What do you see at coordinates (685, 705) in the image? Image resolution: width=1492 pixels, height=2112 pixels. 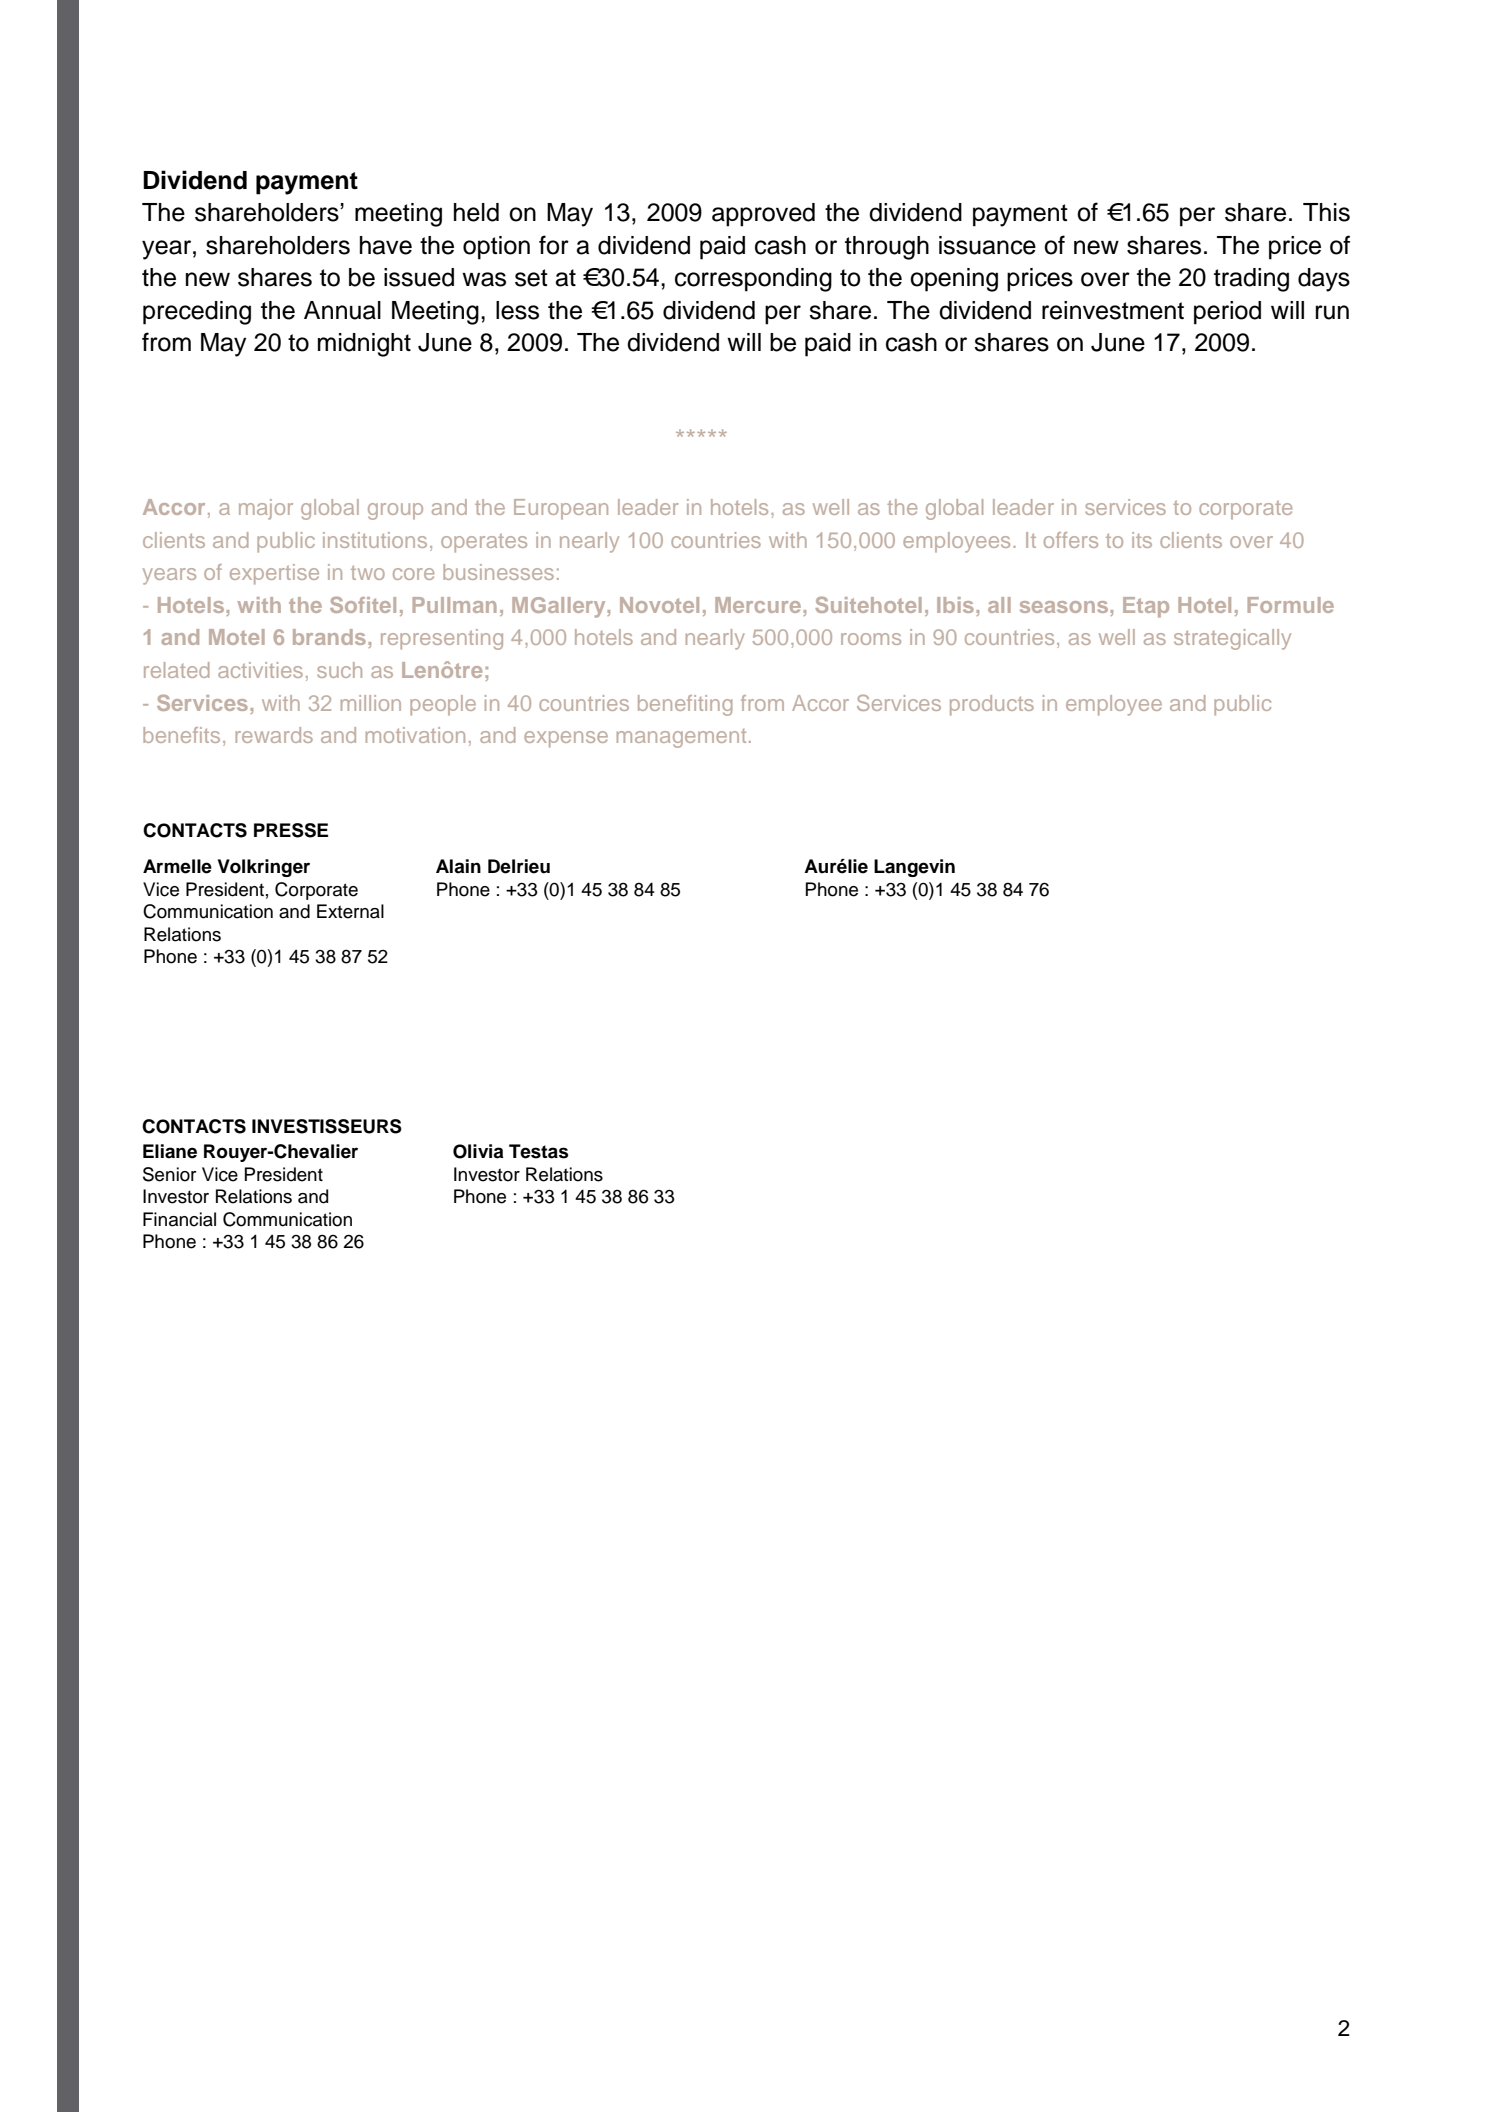 I see `benefiting` at bounding box center [685, 705].
